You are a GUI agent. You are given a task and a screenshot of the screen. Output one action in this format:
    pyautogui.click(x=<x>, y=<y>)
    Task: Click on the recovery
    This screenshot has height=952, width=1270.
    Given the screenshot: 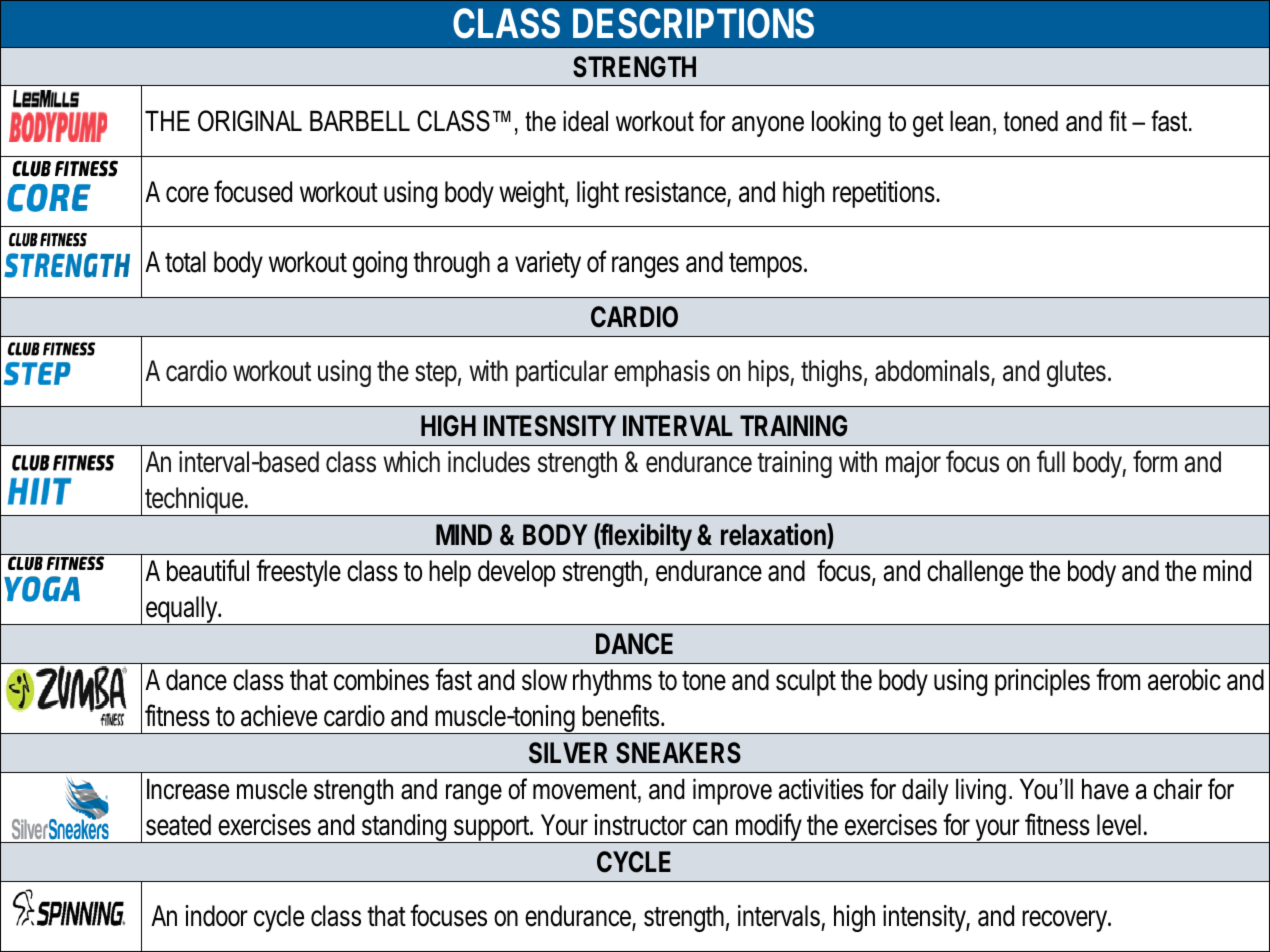 What is the action you would take?
    pyautogui.click(x=1065, y=921)
